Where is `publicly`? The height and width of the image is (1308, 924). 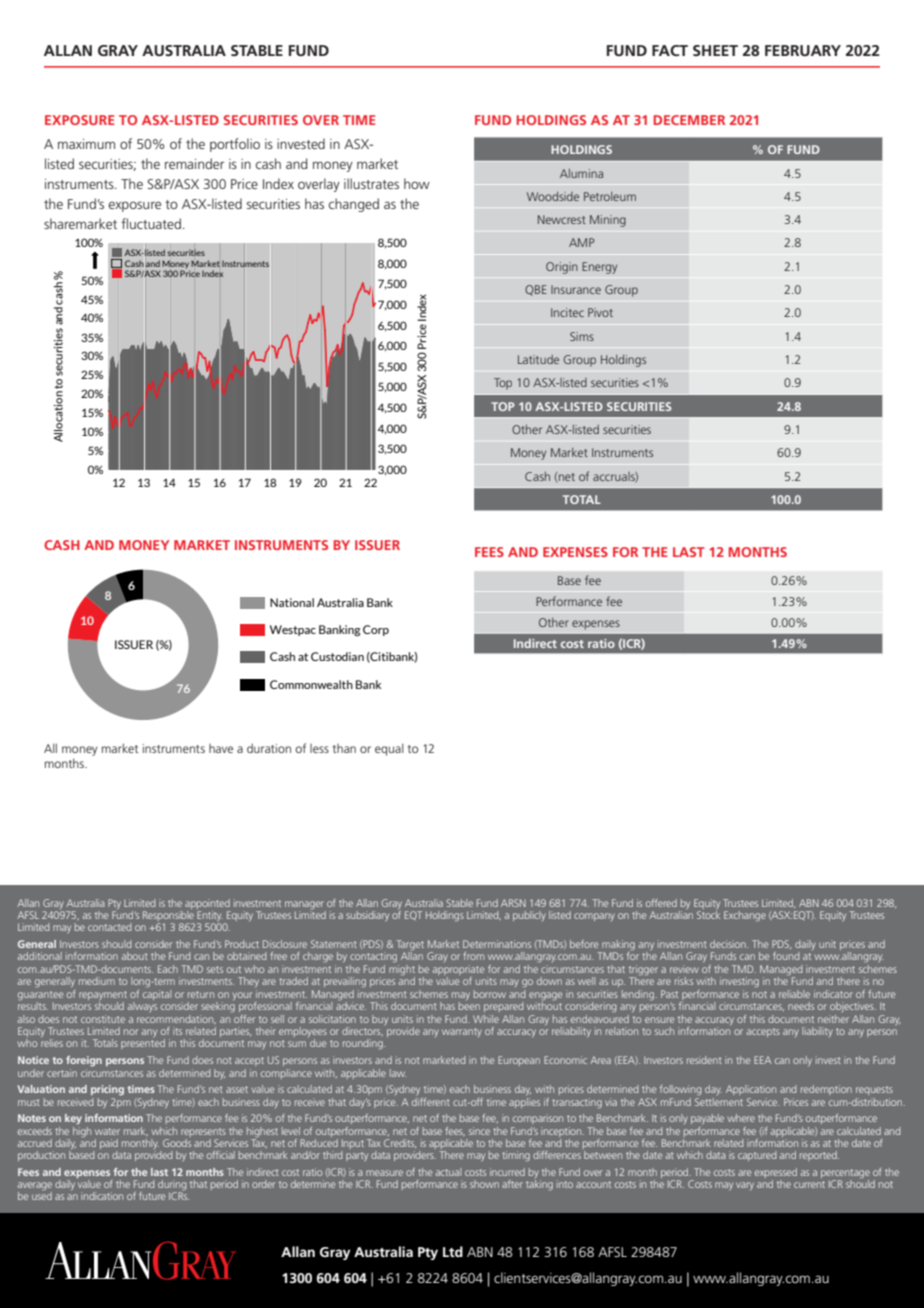 publicly is located at coordinates (529, 916).
